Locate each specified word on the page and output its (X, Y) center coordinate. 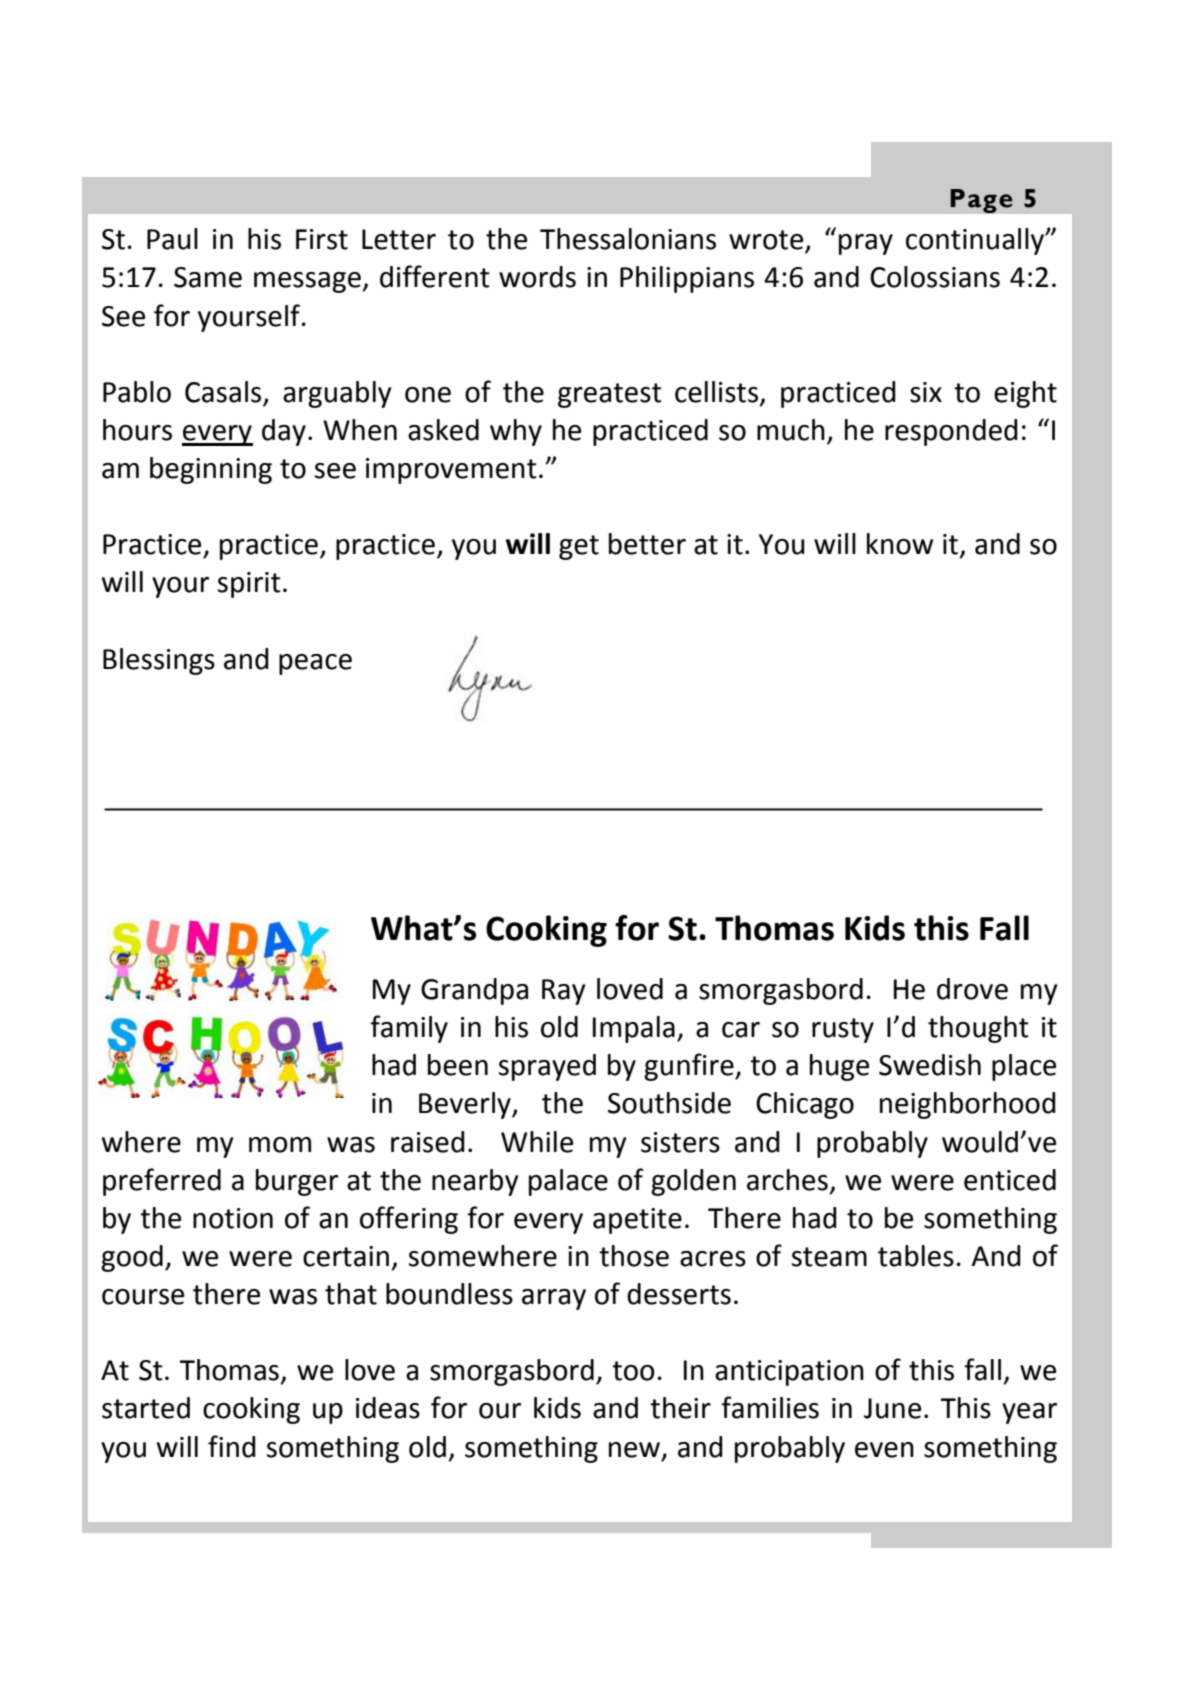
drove (972, 989)
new (636, 1450)
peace (315, 664)
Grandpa (474, 991)
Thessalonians (628, 239)
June (892, 1408)
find (232, 1446)
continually (976, 241)
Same (208, 277)
